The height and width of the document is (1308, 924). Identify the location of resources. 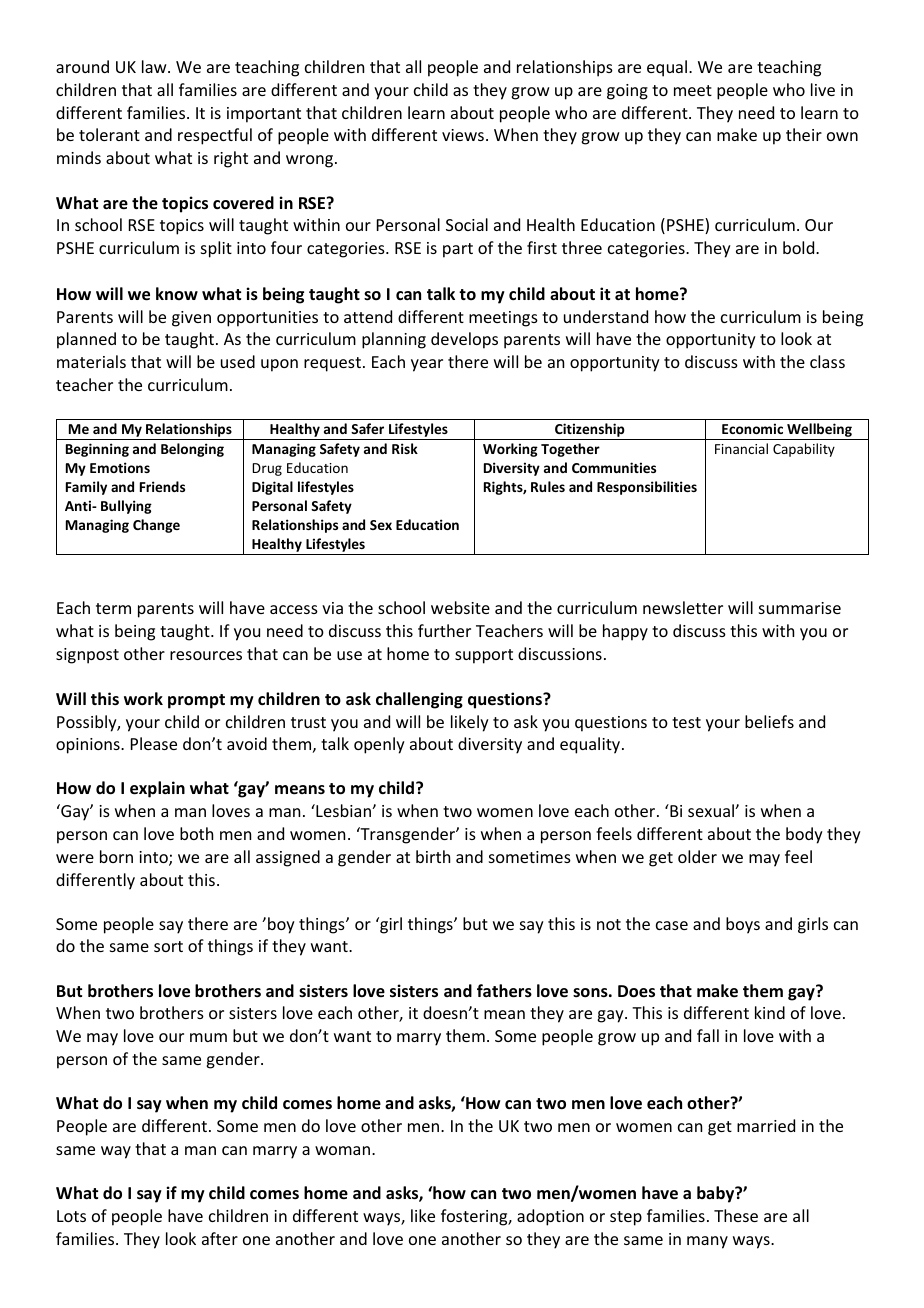
(206, 655).
